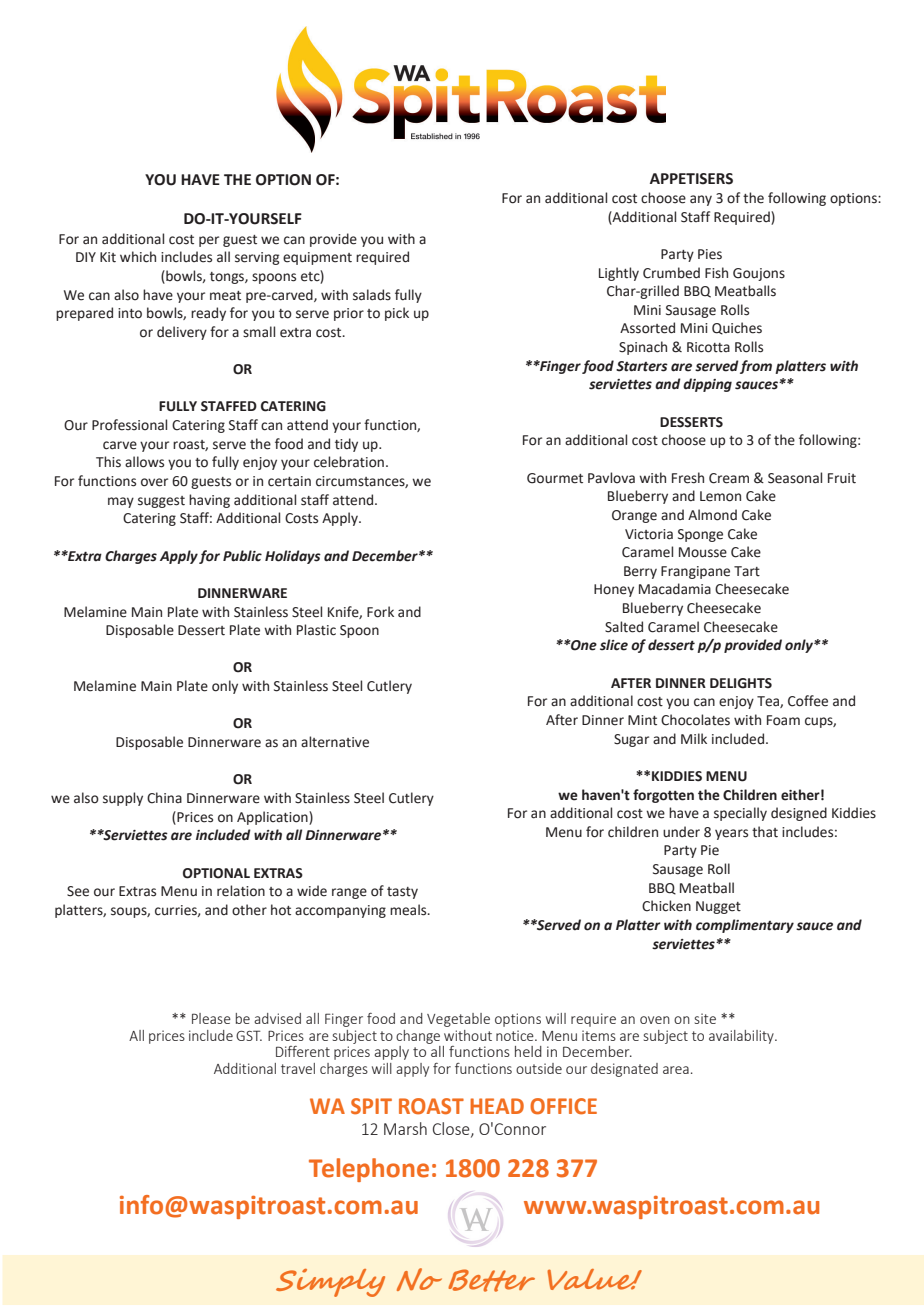 The image size is (924, 1308). I want to click on travel, so click(298, 1068).
